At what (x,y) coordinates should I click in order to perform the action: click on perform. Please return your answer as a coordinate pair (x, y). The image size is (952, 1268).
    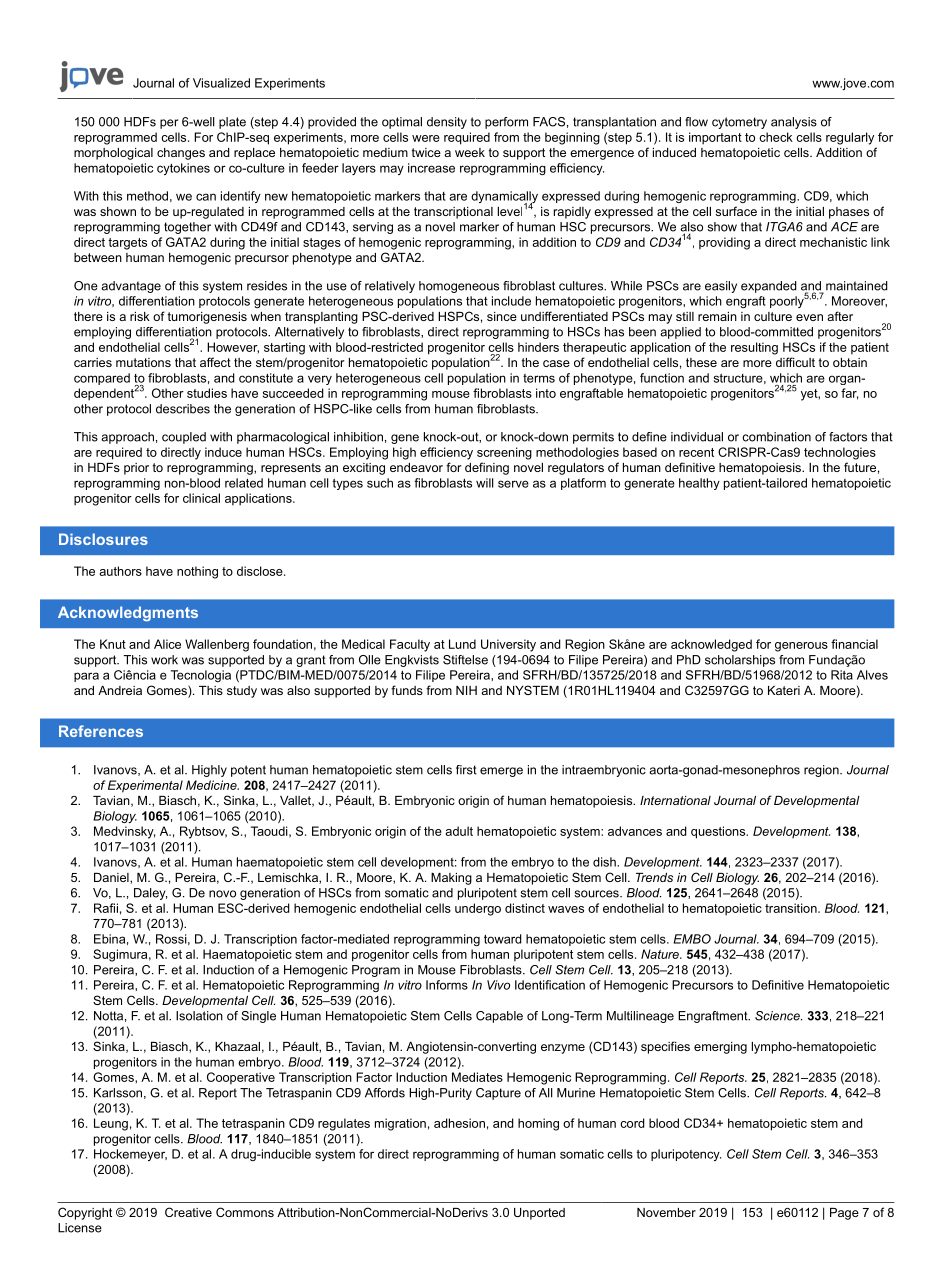
    Looking at the image, I should click on (506, 123).
